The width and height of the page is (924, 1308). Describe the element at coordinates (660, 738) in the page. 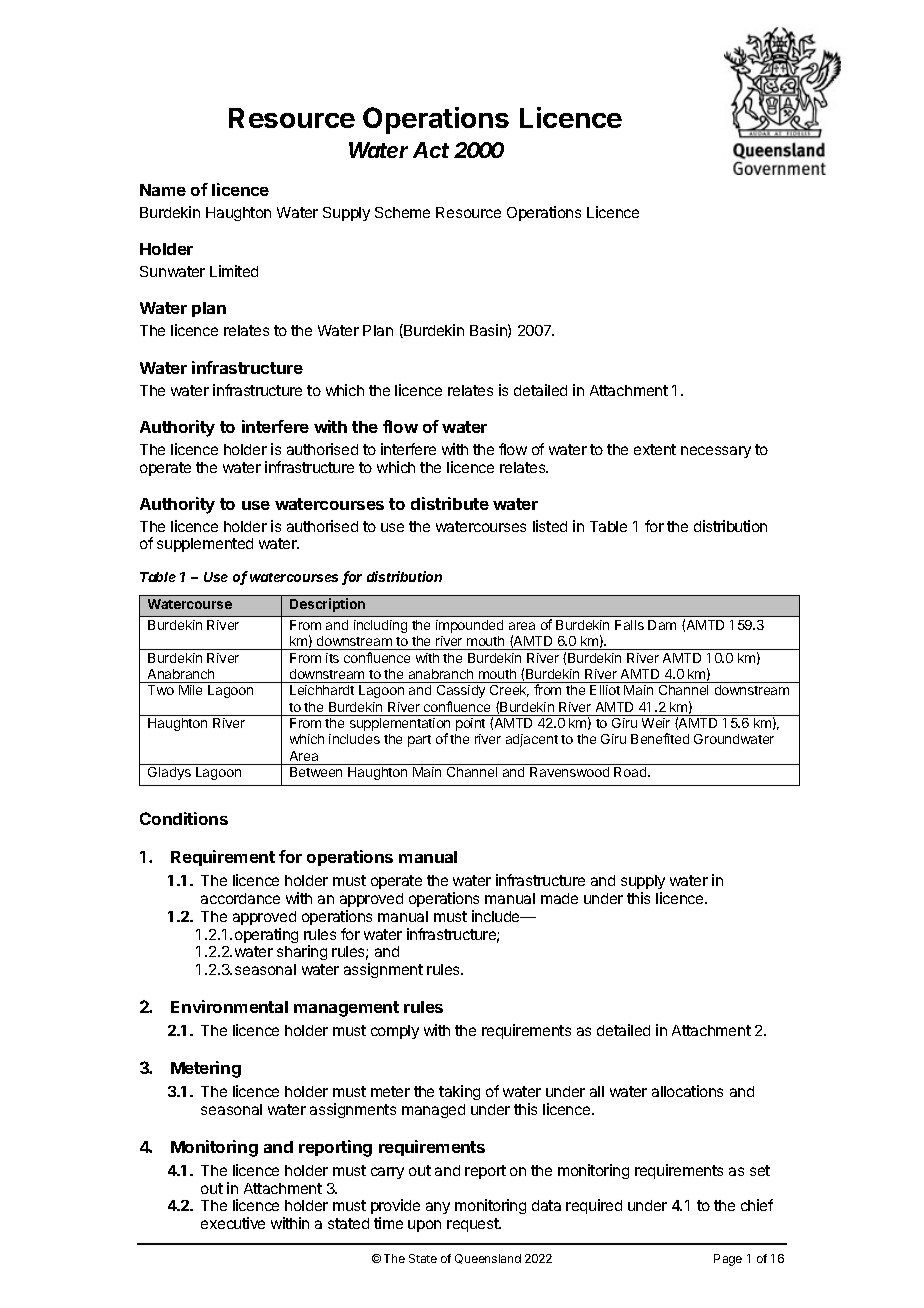

I see `Benefited` at that location.
